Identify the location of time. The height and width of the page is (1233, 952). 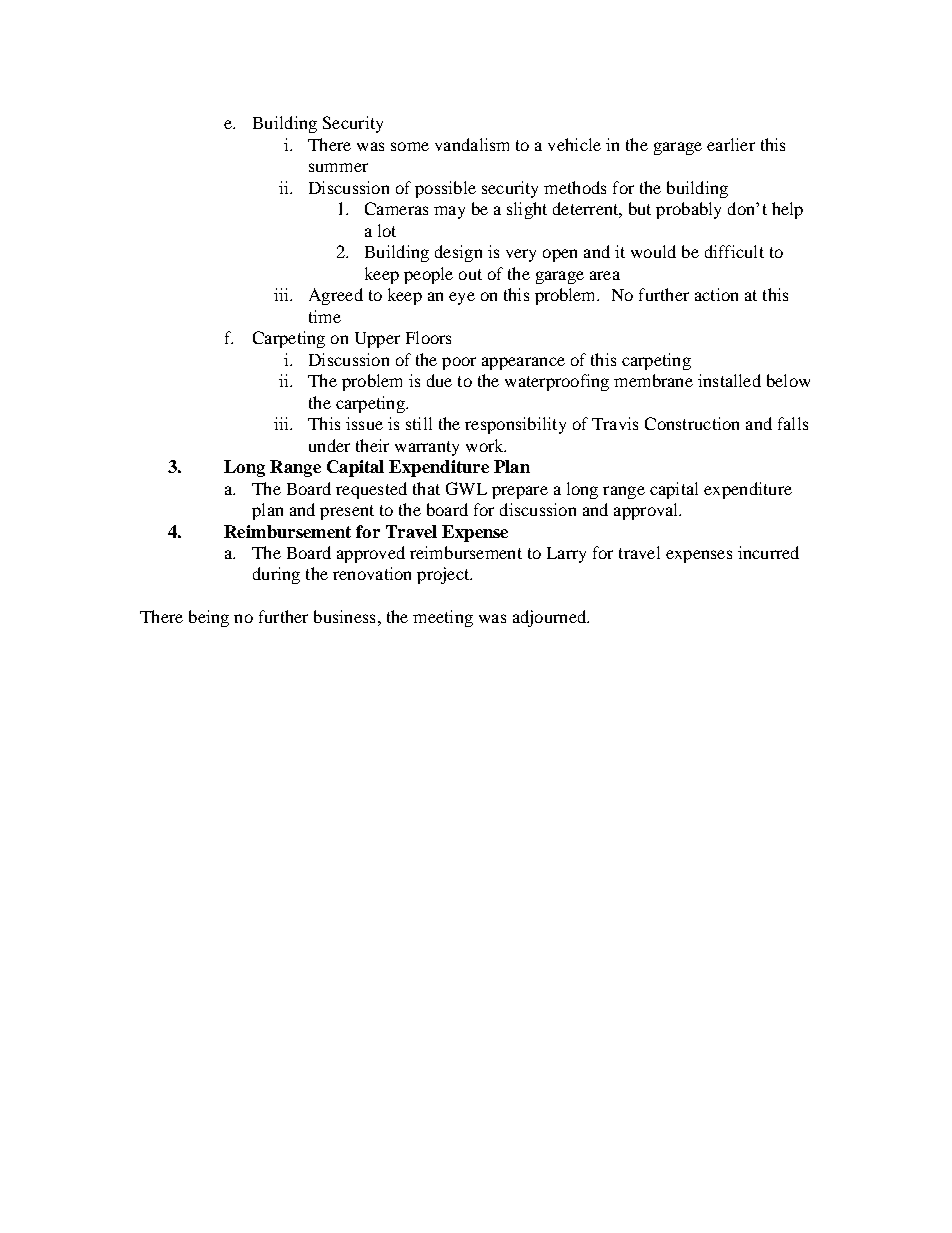
(325, 316).
